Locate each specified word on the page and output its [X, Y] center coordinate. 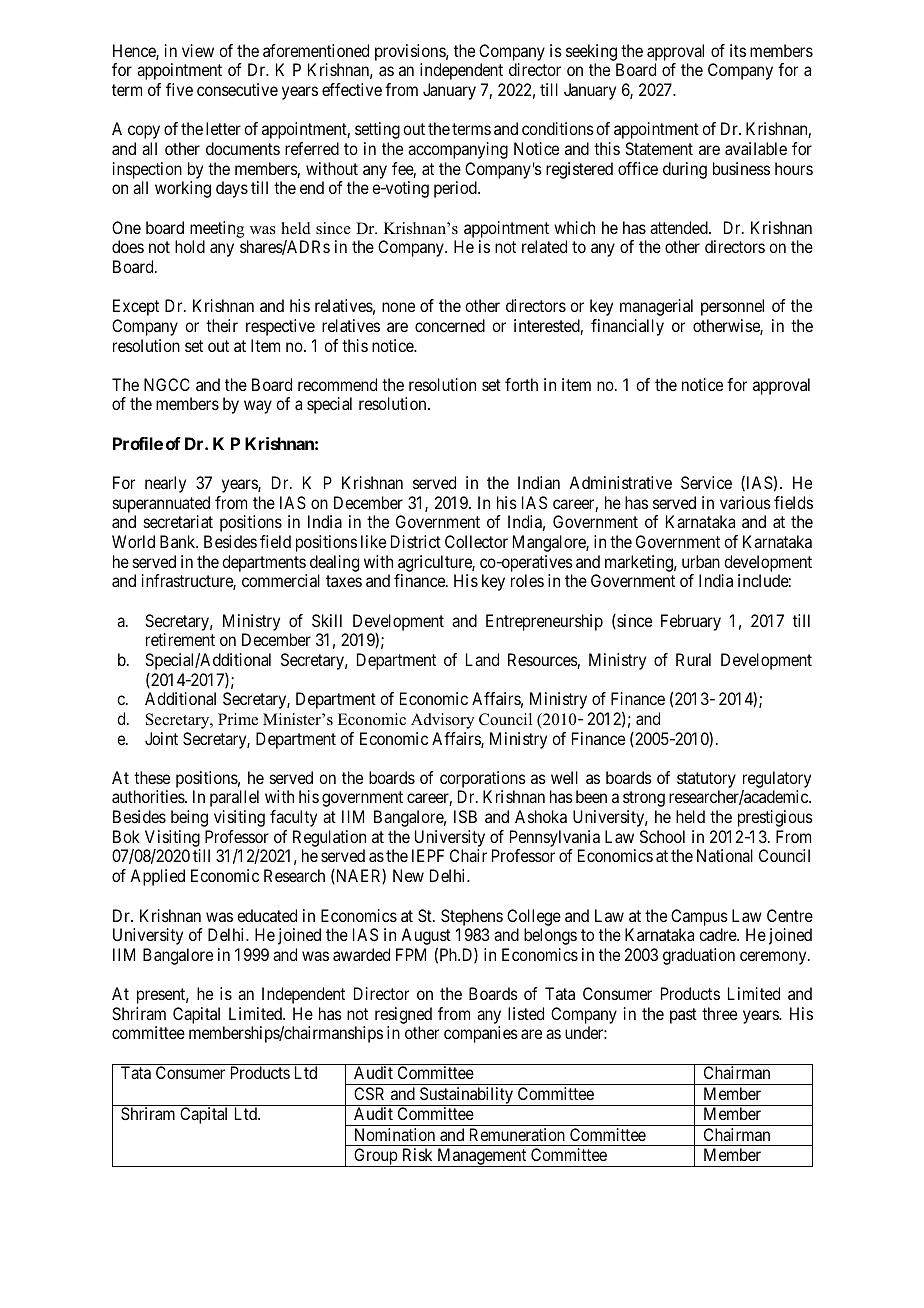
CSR [369, 1093]
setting [377, 130]
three [719, 1013]
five [179, 89]
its [738, 50]
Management [482, 1157]
